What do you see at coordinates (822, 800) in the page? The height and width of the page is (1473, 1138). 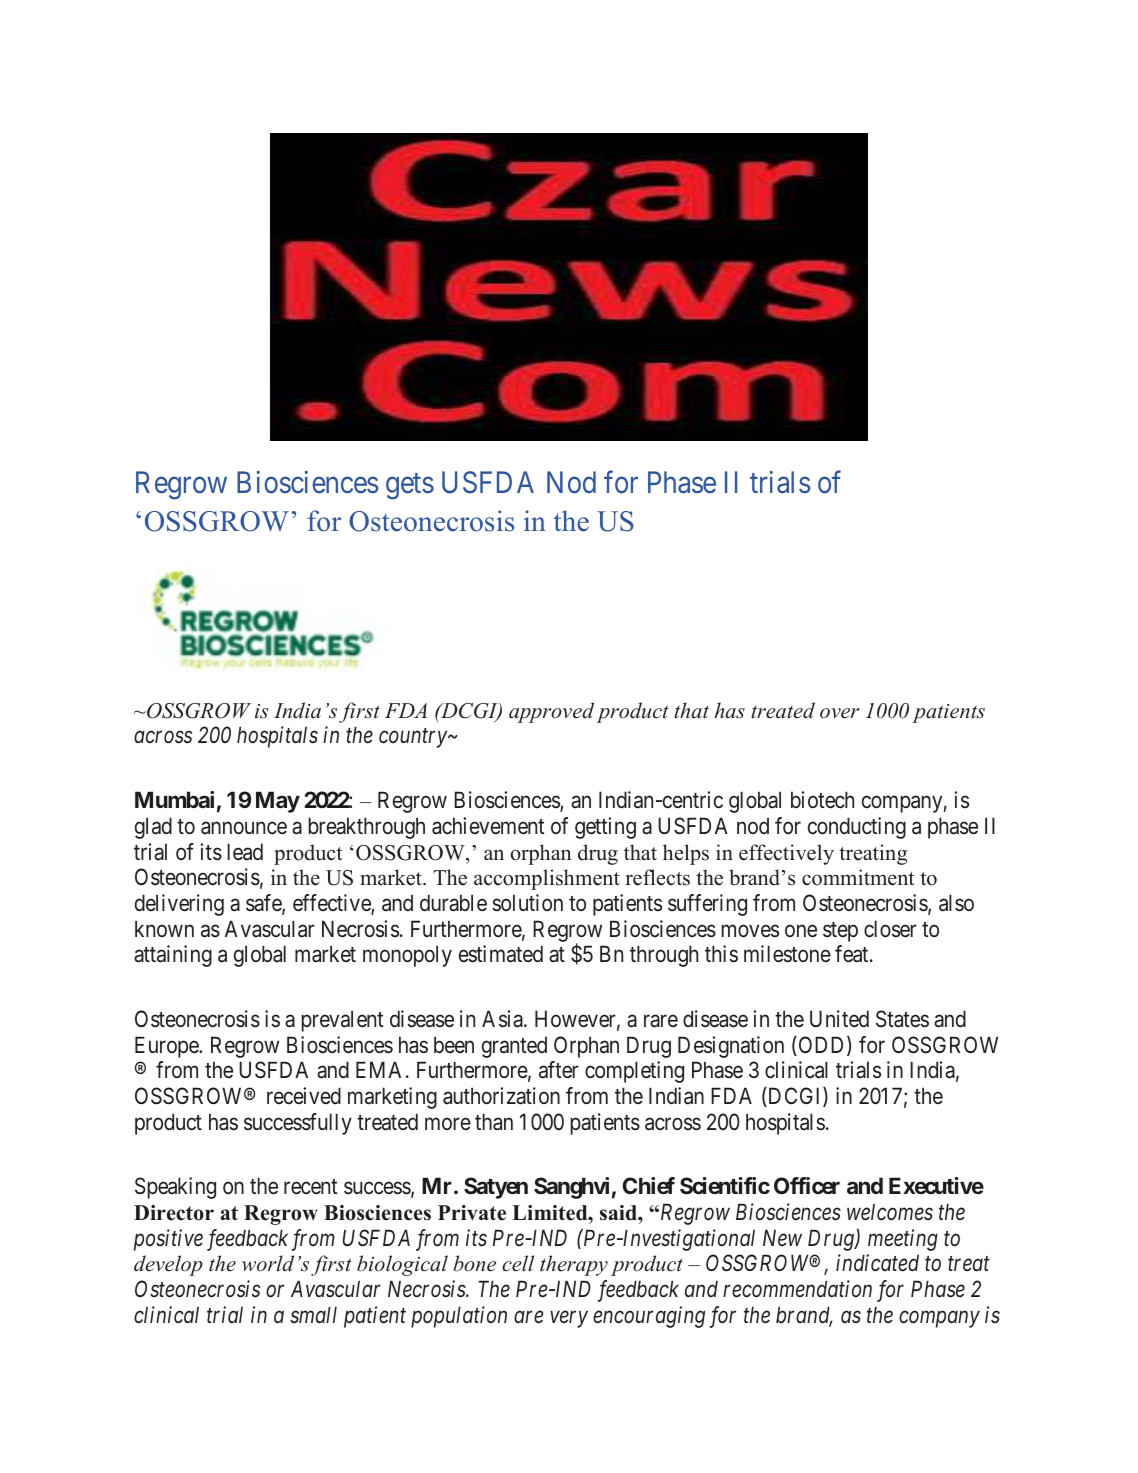 I see `biotech` at bounding box center [822, 800].
